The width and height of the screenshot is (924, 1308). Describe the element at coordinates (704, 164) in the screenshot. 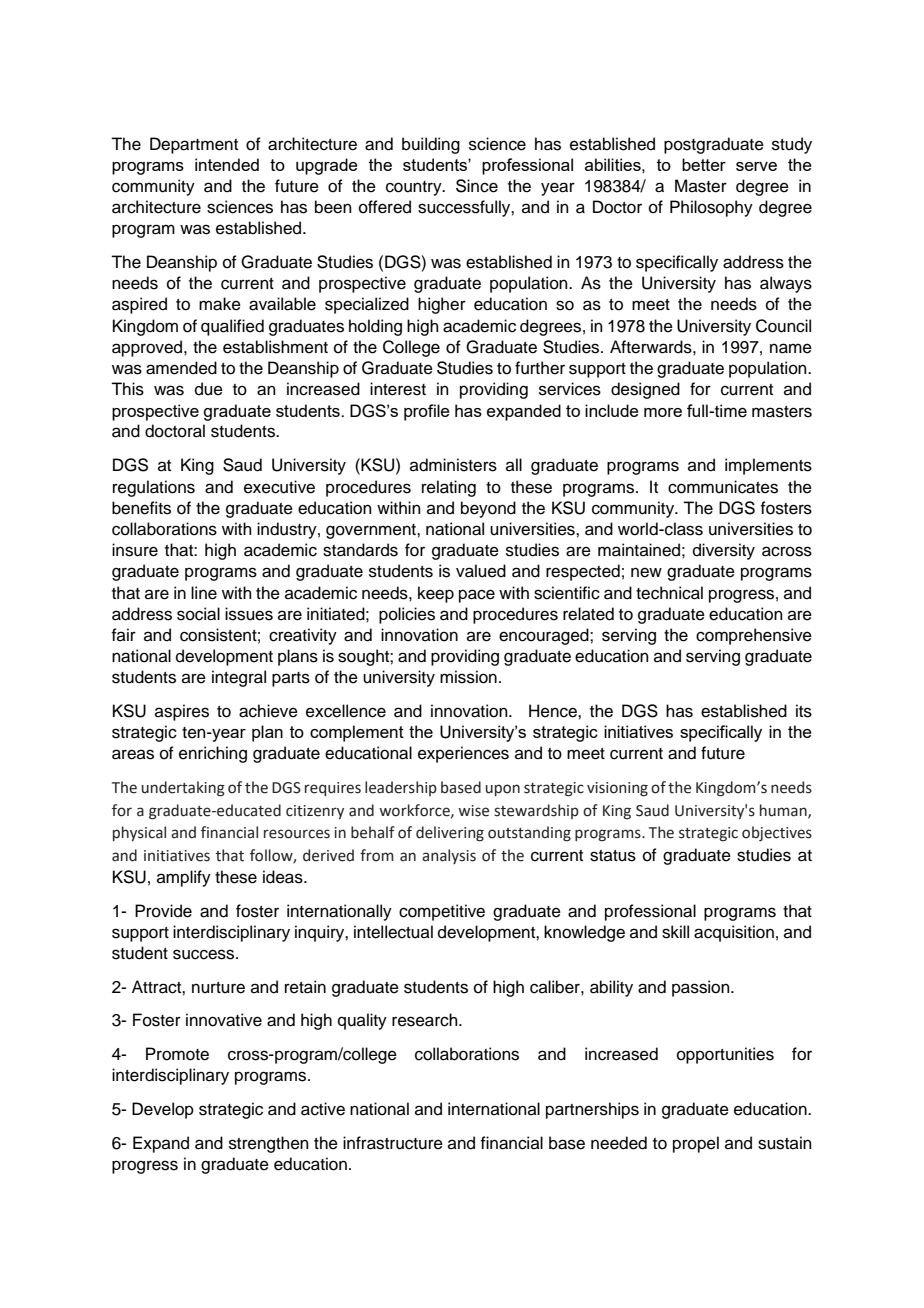

I see `better` at that location.
